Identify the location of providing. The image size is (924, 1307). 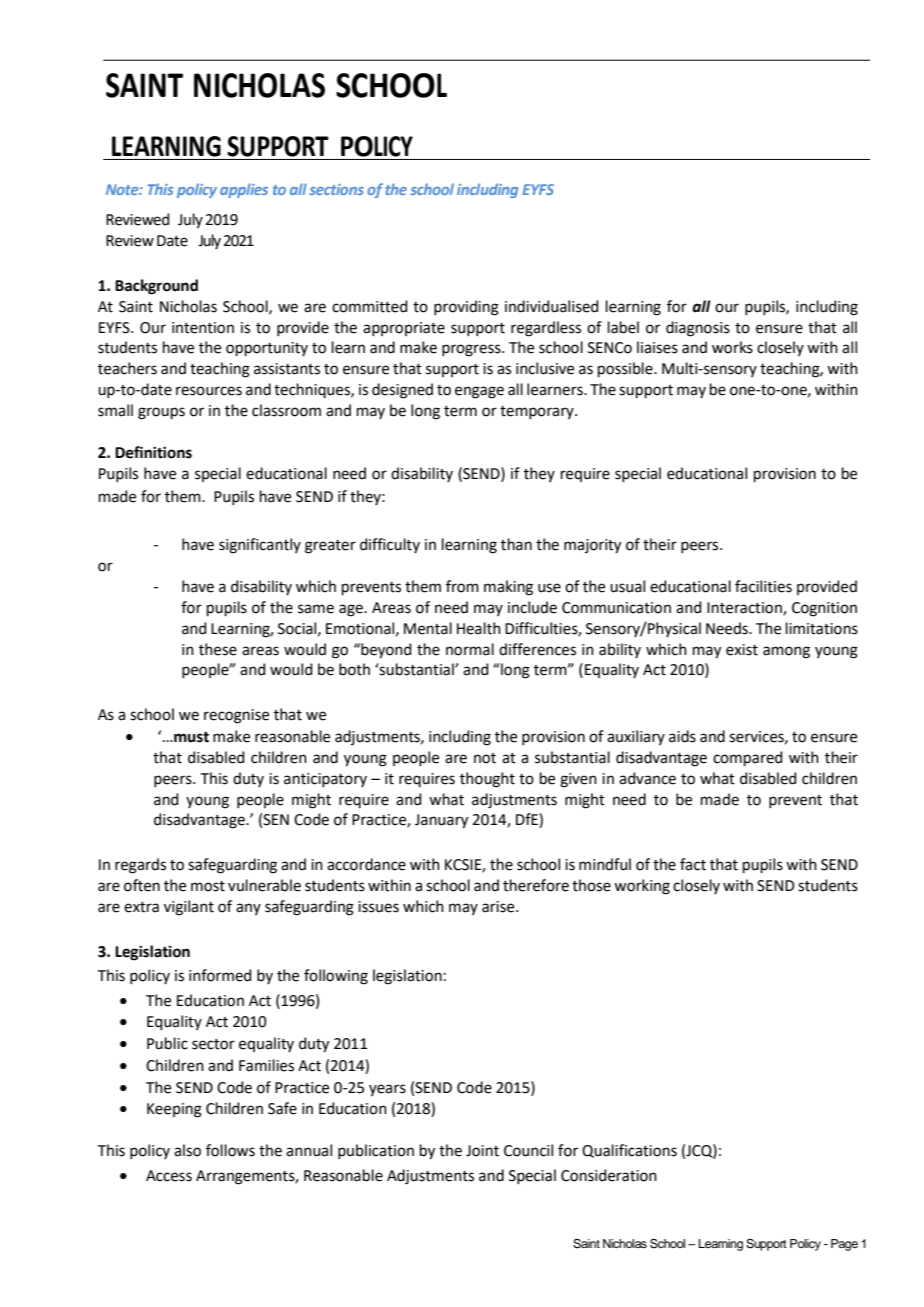
(466, 308).
